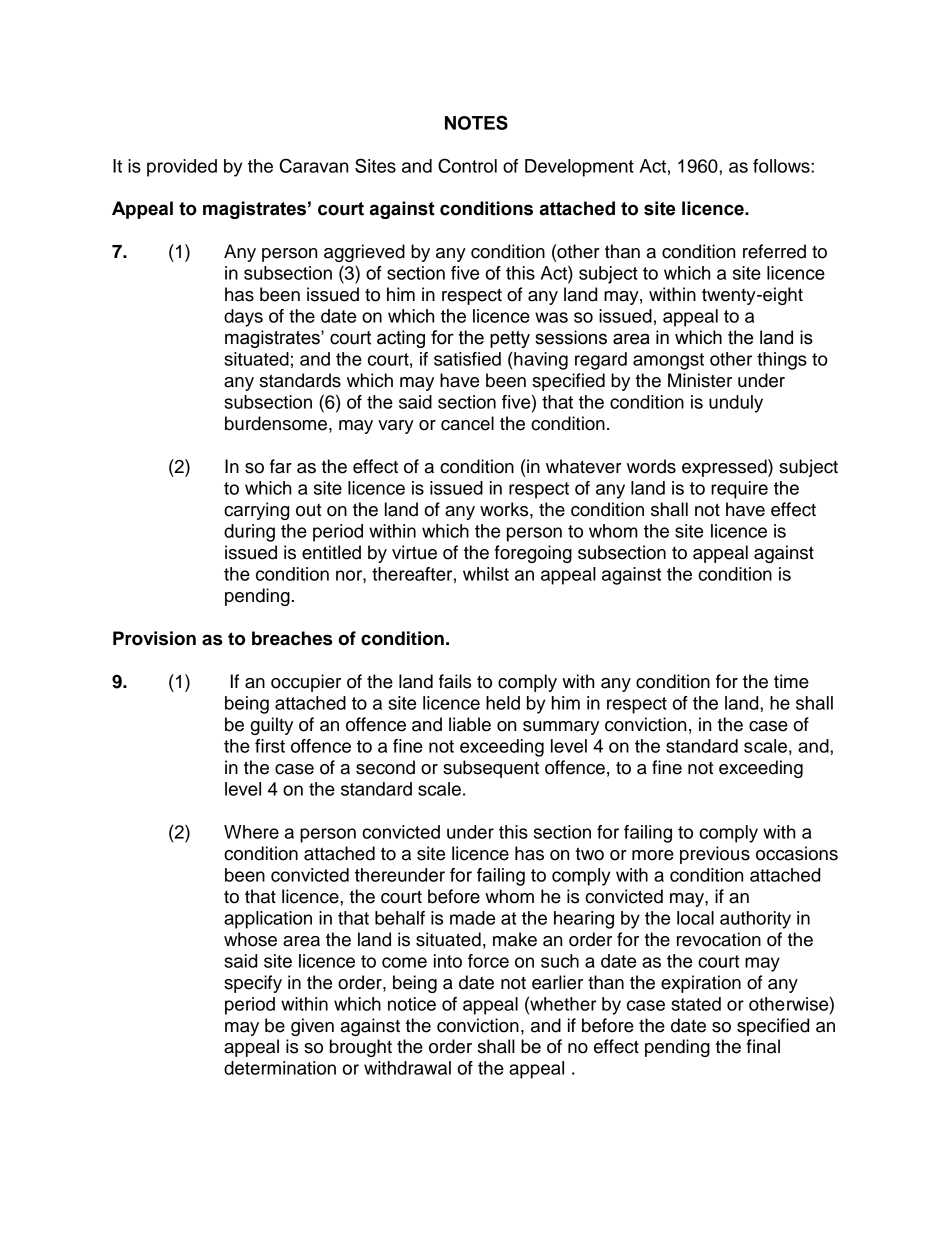  Describe the element at coordinates (533, 554) in the page. I see `foregoing` at that location.
